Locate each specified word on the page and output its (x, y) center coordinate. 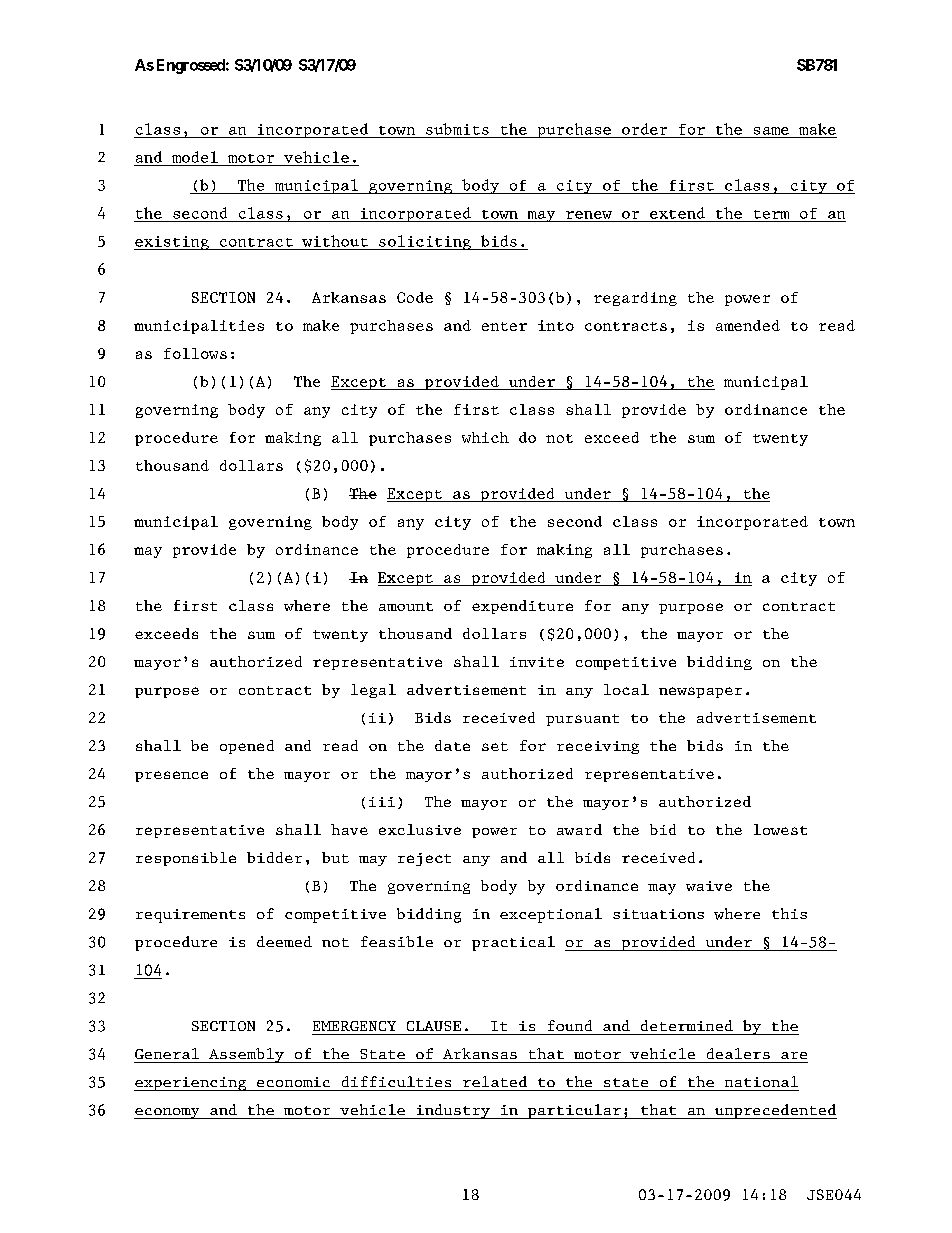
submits (457, 129)
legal (373, 691)
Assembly (246, 1055)
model (195, 157)
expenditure (522, 607)
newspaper (700, 692)
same (771, 131)
